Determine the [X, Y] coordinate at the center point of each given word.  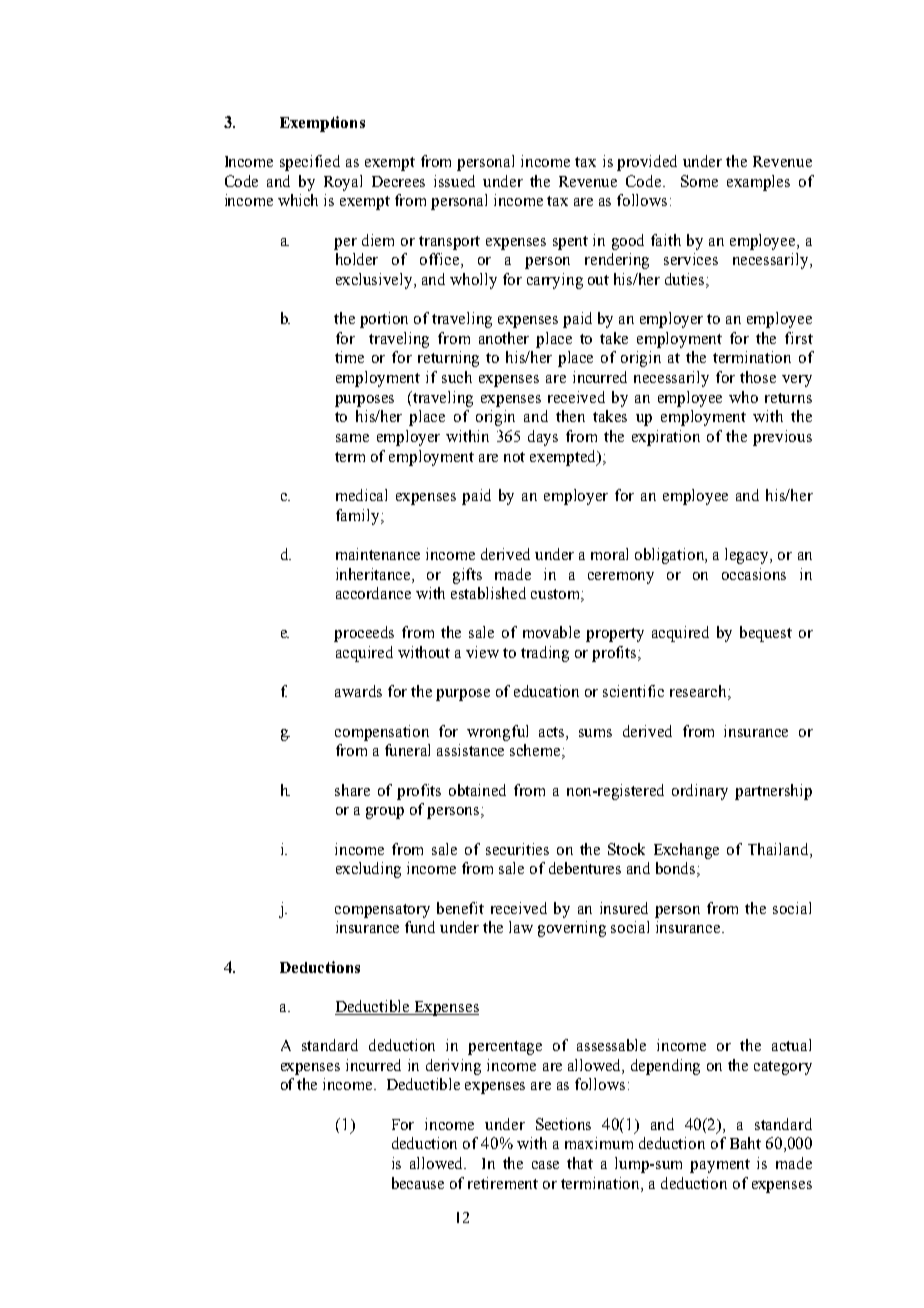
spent [570, 243]
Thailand [779, 849]
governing [572, 929]
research [699, 692]
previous [782, 438]
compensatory [382, 911]
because [418, 1183]
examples [758, 183]
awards [358, 691]
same [352, 438]
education [546, 691]
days [543, 438]
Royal [343, 183]
